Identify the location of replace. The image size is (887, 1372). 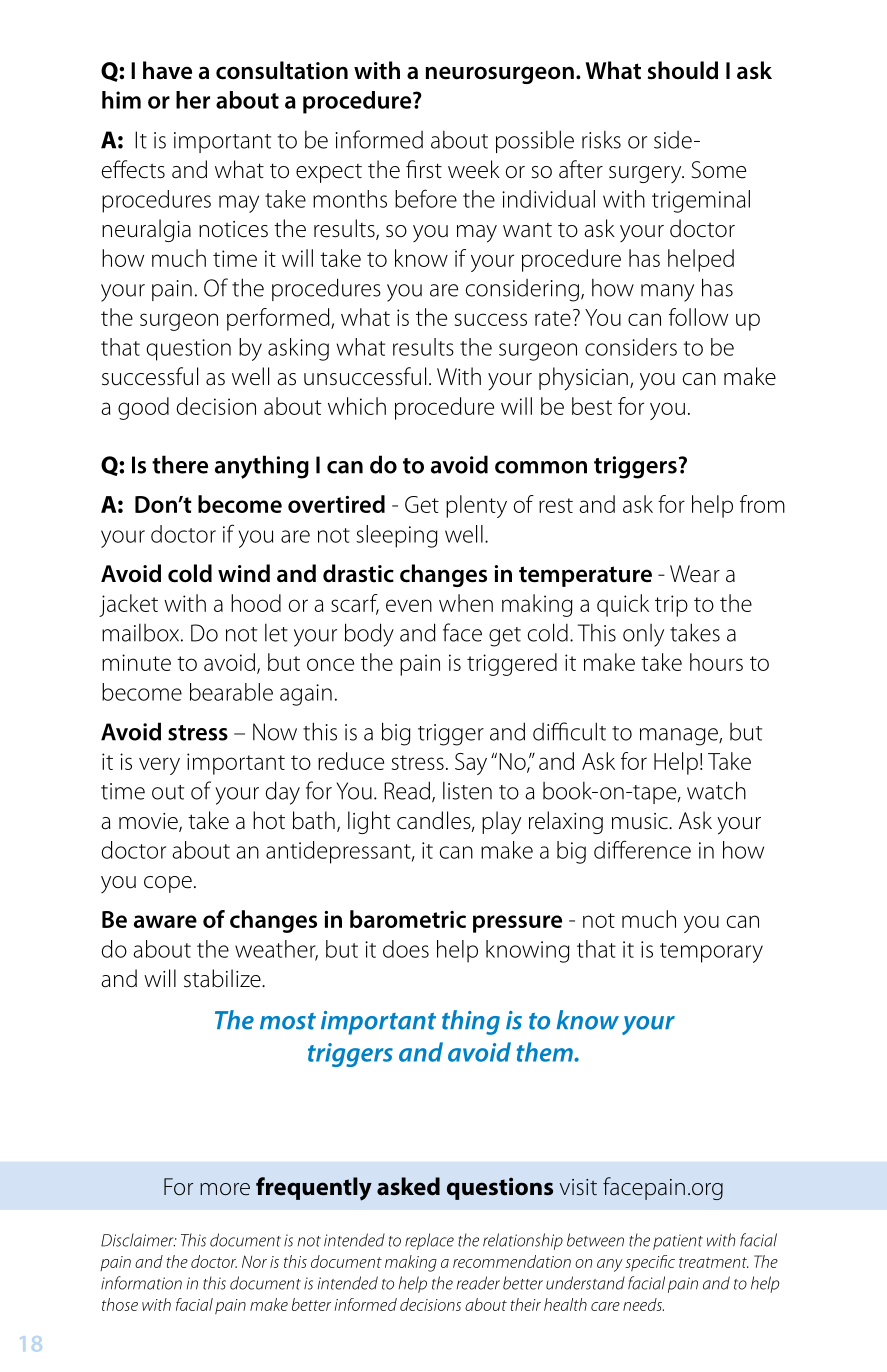
(429, 1241).
